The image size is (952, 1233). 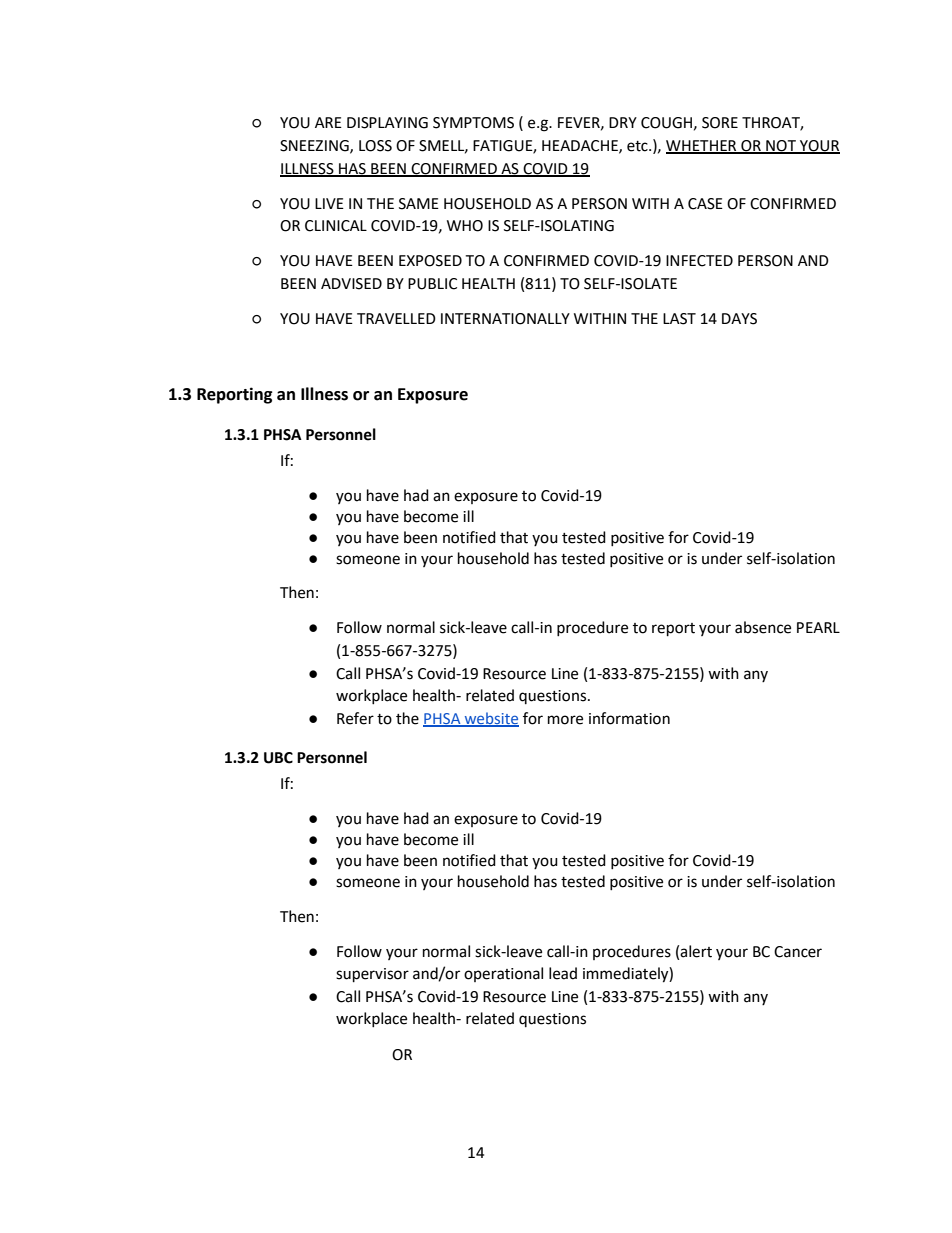 What do you see at coordinates (720, 123) in the screenshot?
I see `SORE` at bounding box center [720, 123].
